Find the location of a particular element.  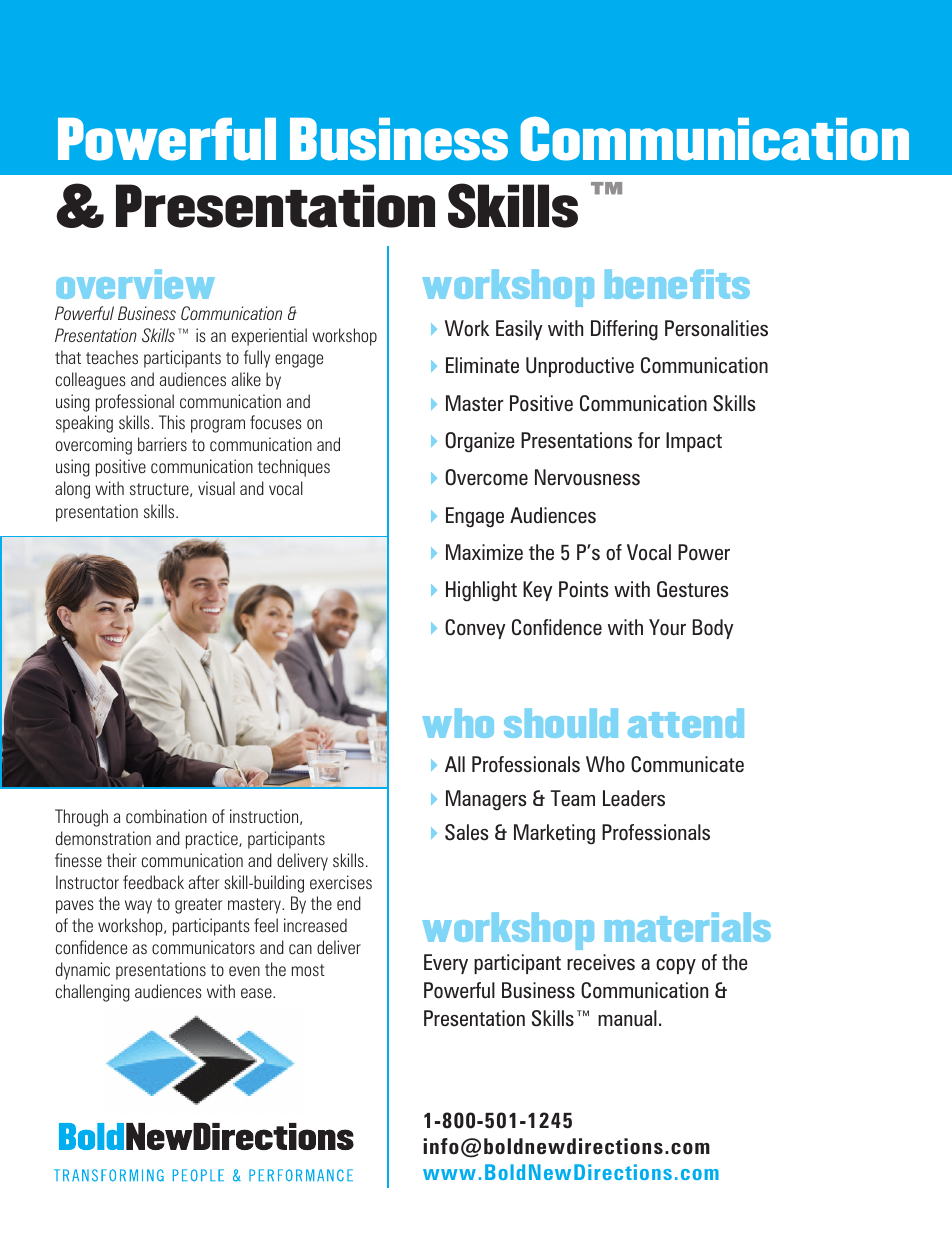

Easily is located at coordinates (519, 330).
